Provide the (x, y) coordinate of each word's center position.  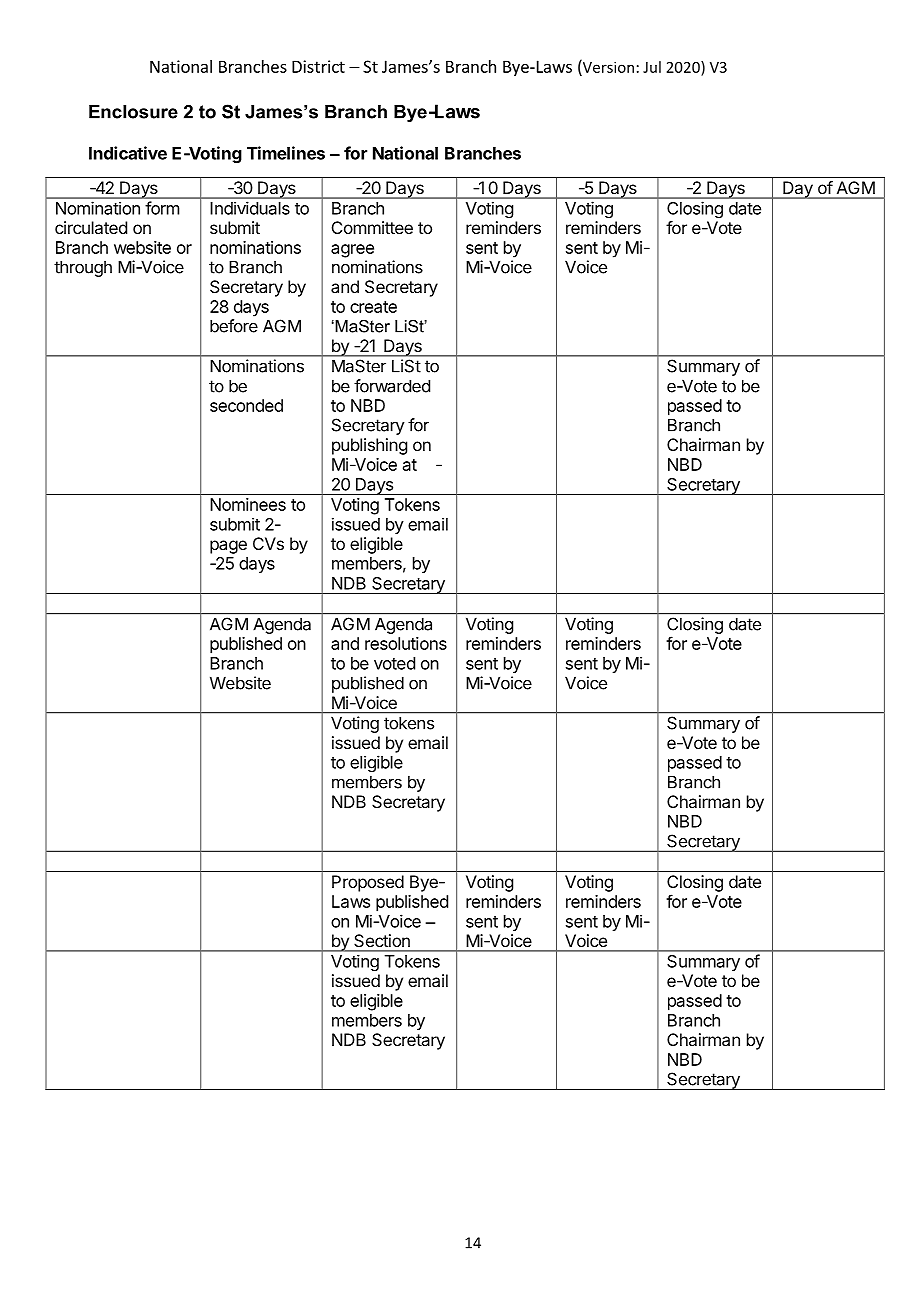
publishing (369, 446)
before (234, 326)
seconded (246, 405)
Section (382, 940)
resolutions (406, 643)
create (373, 307)
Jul (652, 67)
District (318, 66)
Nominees (248, 504)
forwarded (392, 386)
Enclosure (133, 112)
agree (352, 251)
